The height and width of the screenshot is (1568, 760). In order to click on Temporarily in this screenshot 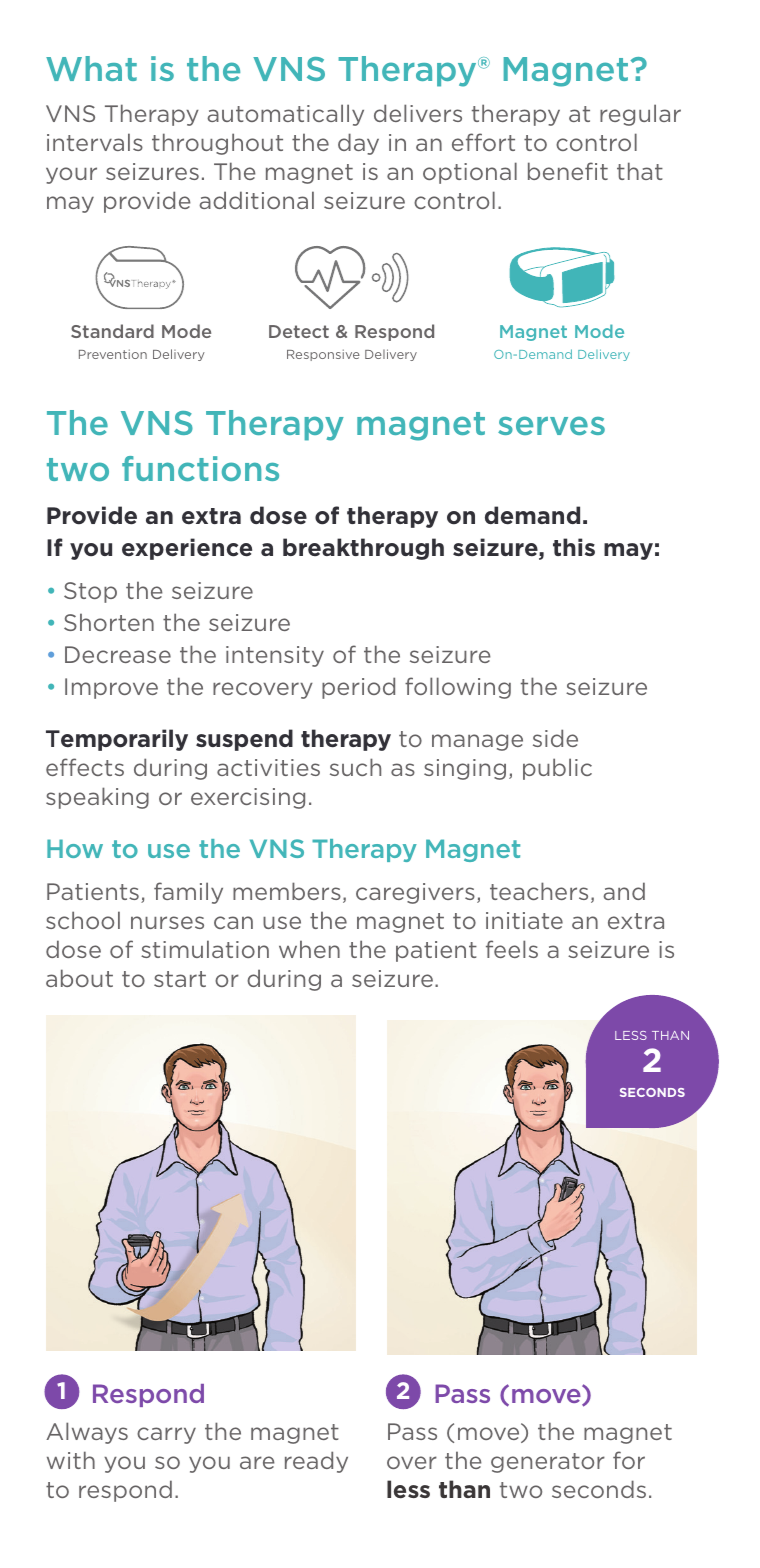, I will do `click(117, 740)`.
